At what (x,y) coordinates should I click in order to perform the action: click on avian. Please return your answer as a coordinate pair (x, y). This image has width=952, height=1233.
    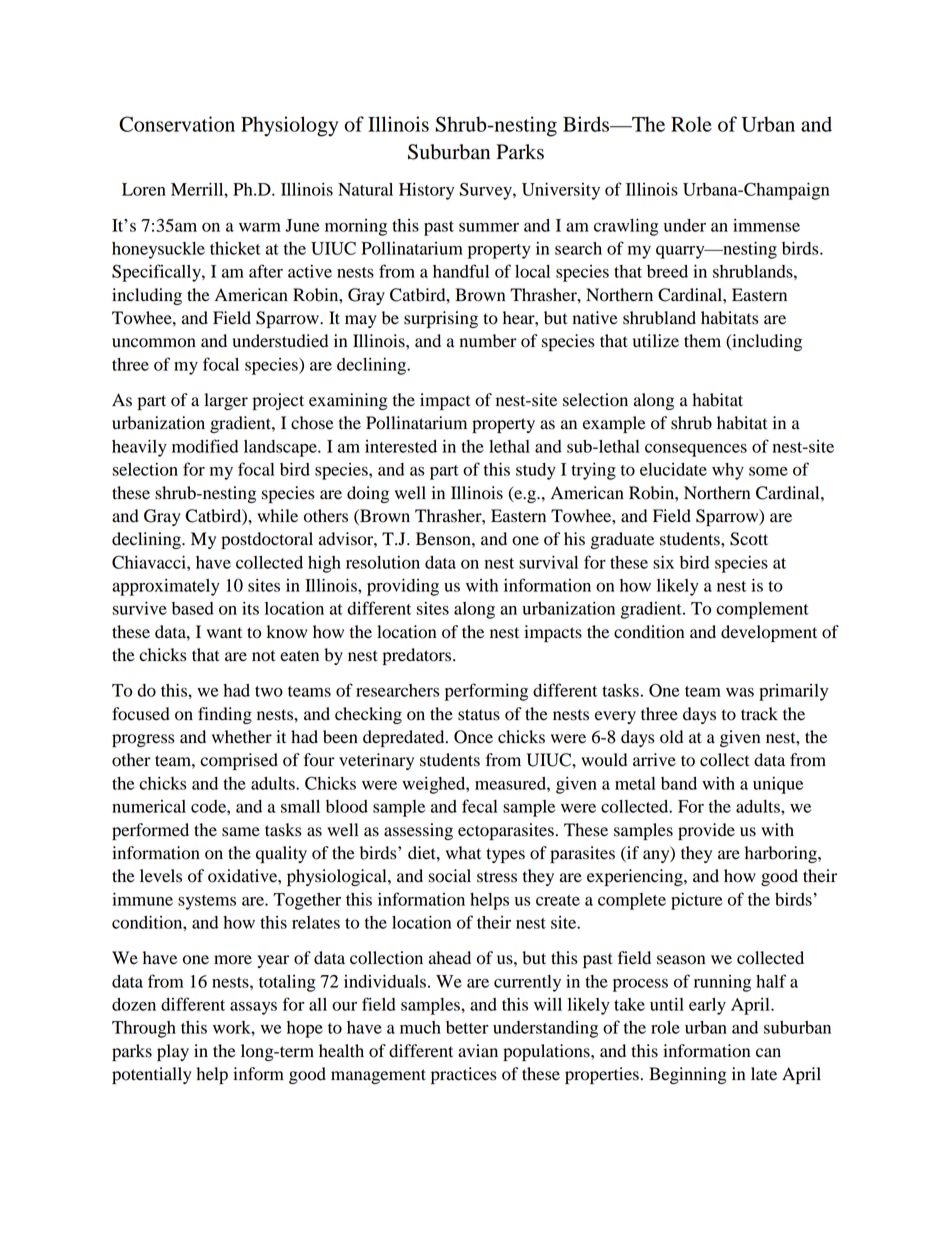
    Looking at the image, I should click on (478, 1051).
